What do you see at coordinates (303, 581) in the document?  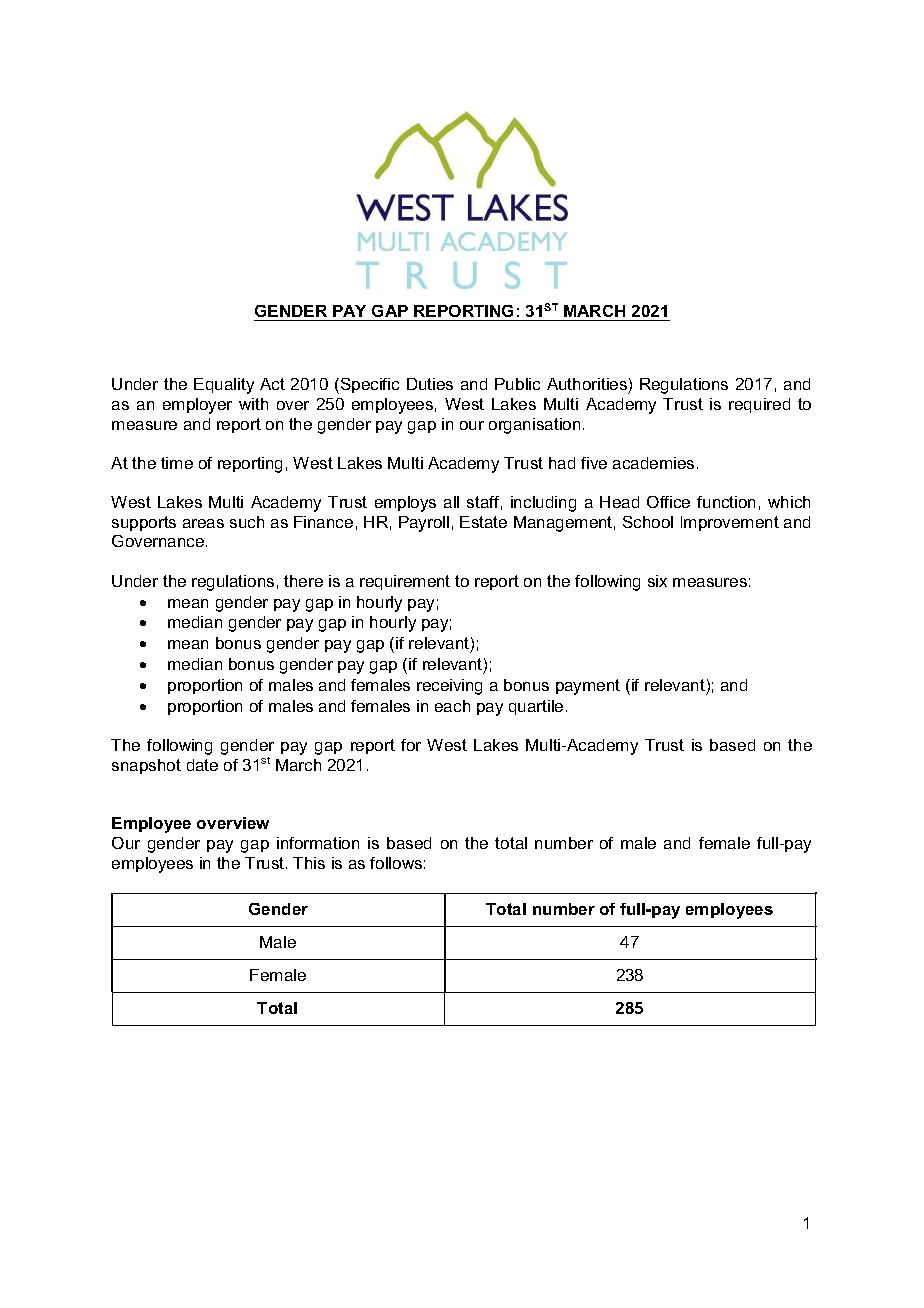 I see `there` at bounding box center [303, 581].
